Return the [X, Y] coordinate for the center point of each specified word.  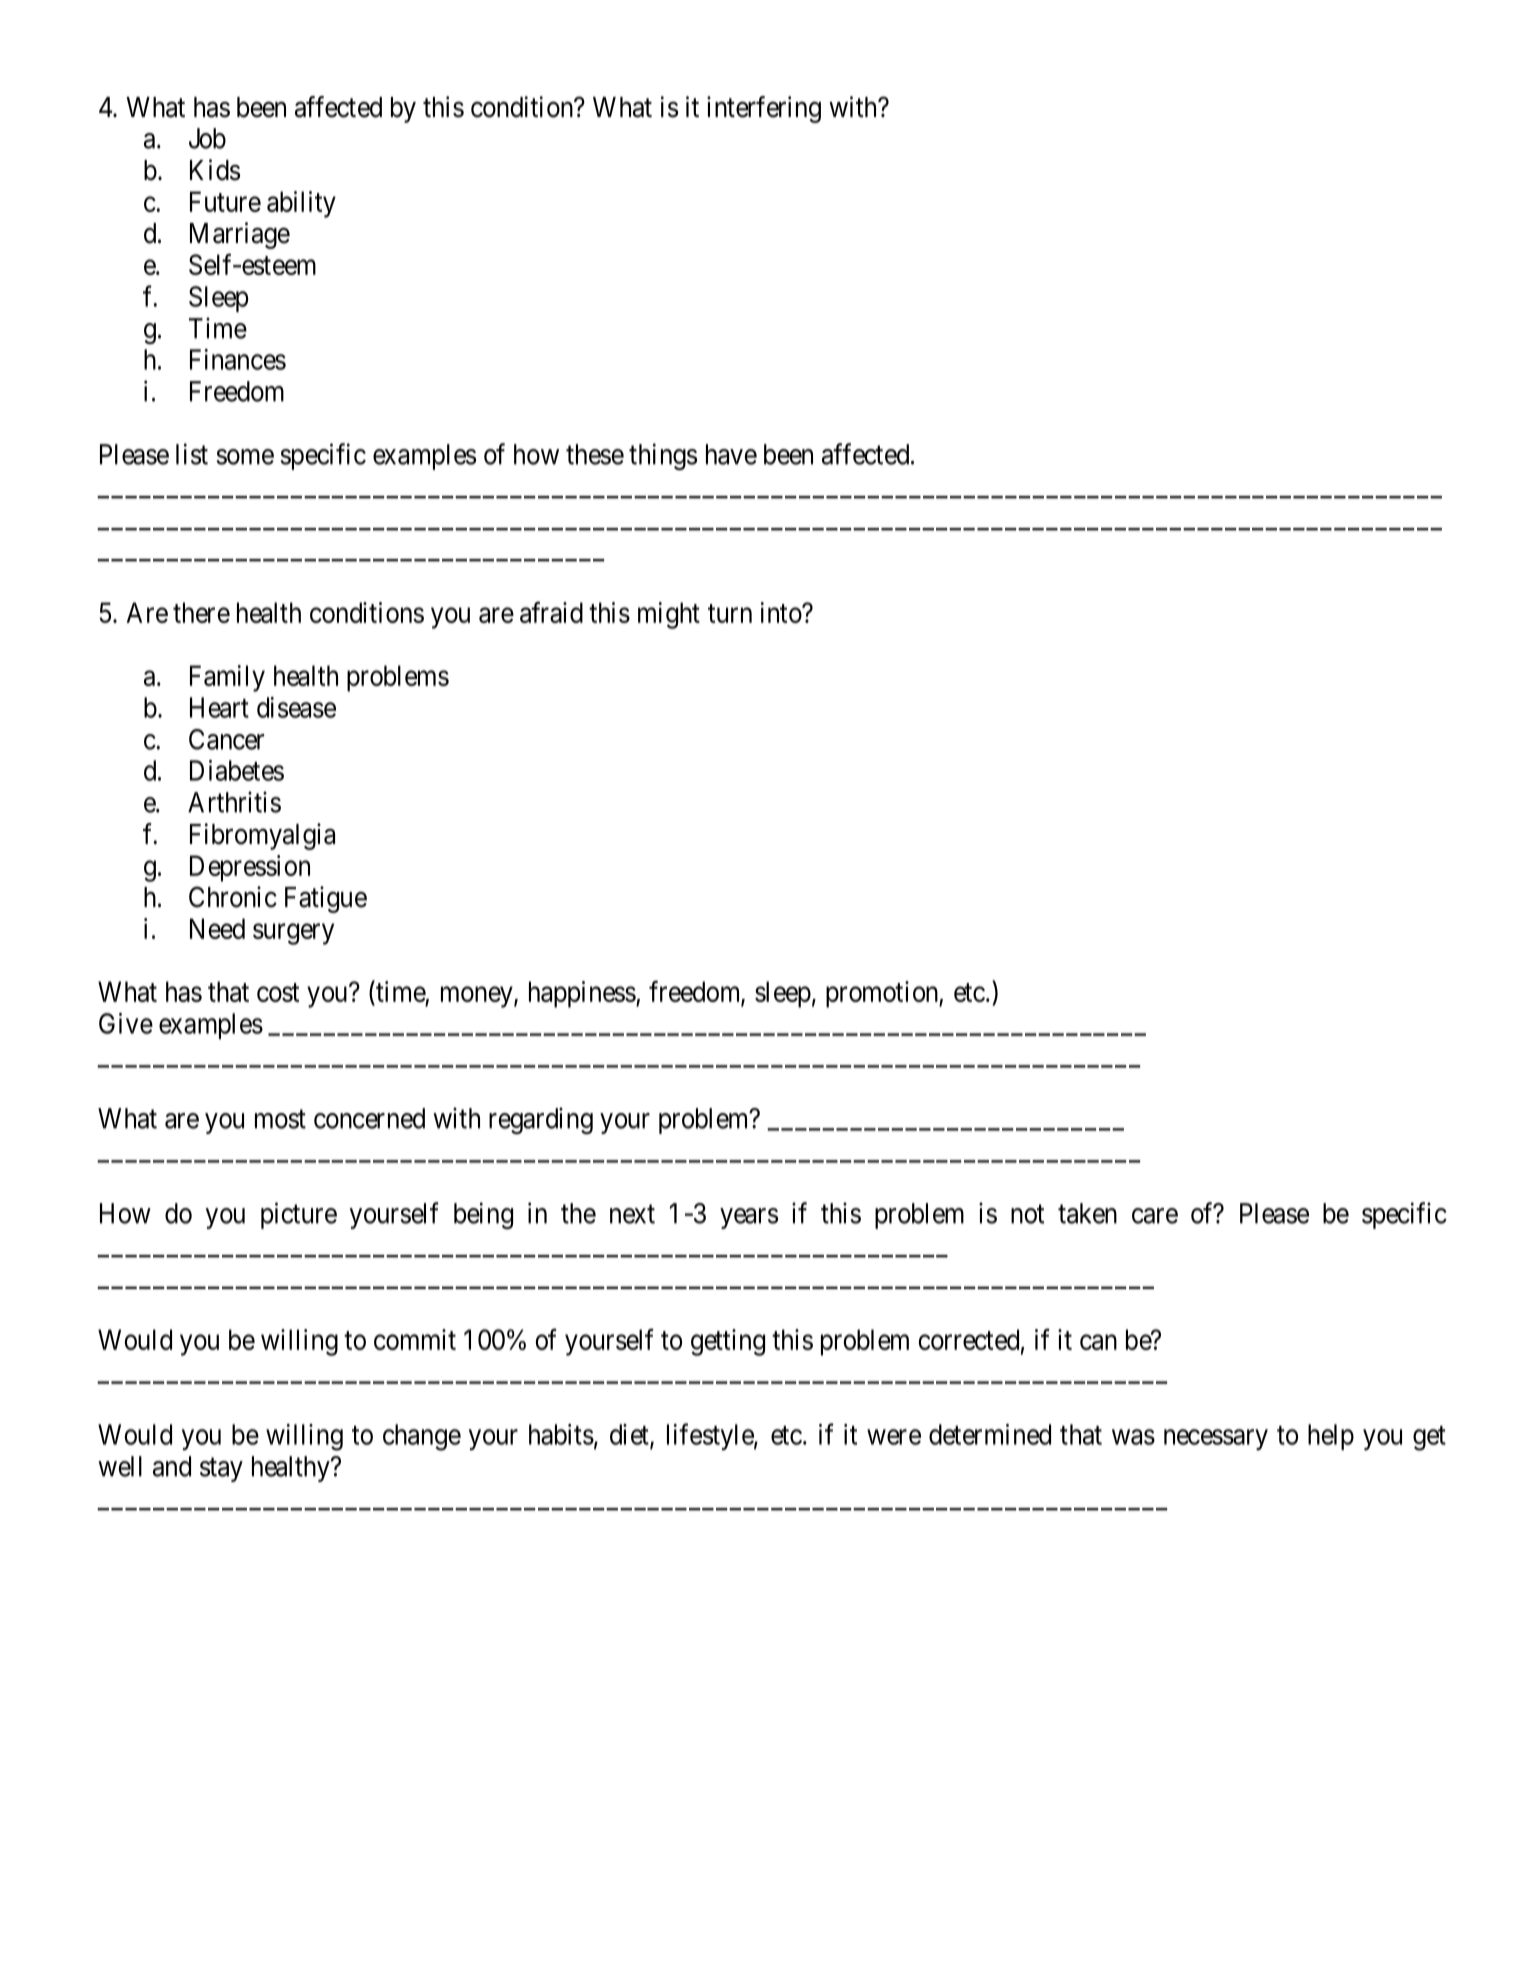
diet [630, 1435]
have [731, 454]
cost [278, 992]
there [201, 612]
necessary [1216, 1439]
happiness [582, 994]
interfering [764, 109]
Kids [215, 170]
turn [730, 613]
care [1155, 1216]
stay [221, 1470]
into [782, 612]
